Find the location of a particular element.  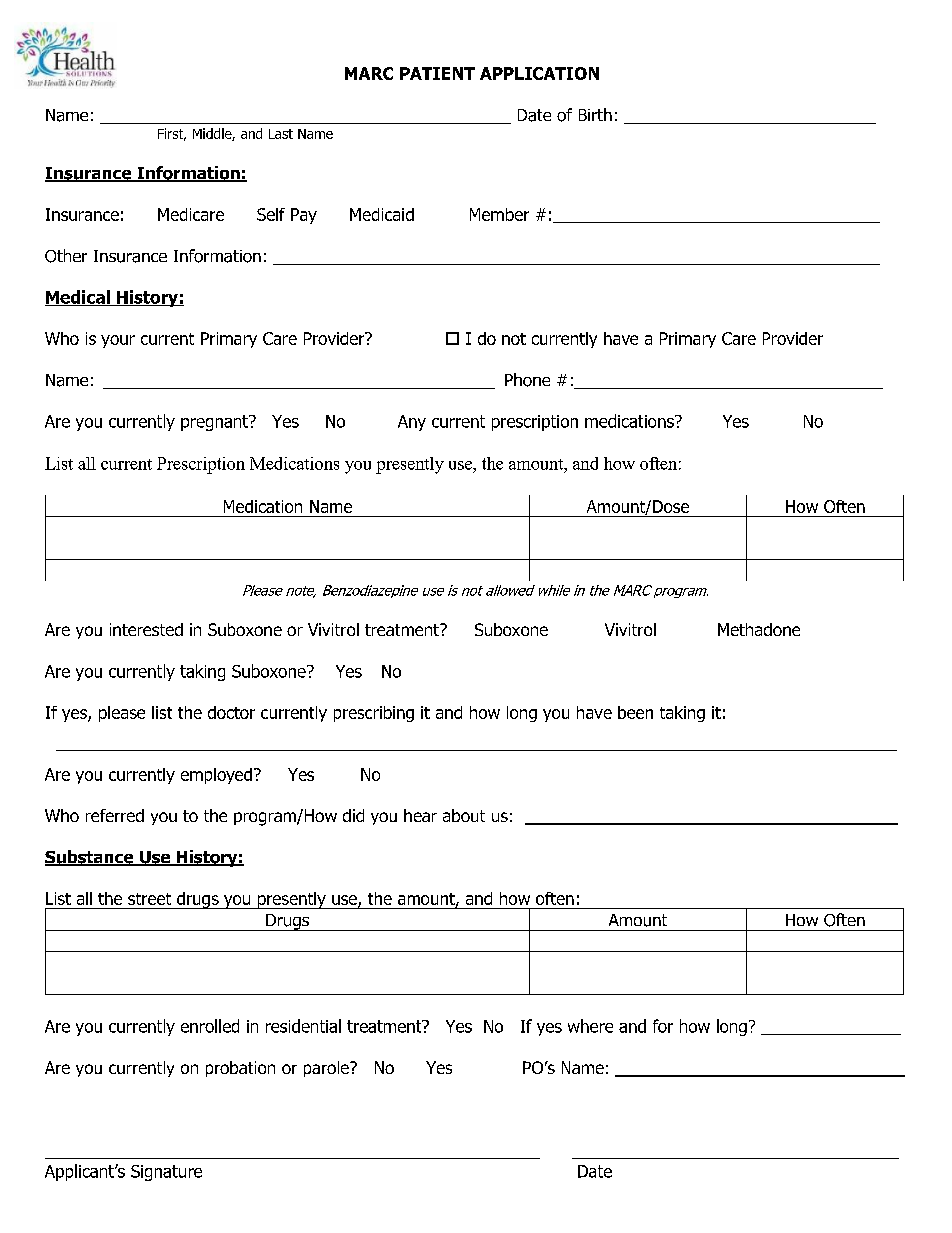

prescribing is located at coordinates (374, 714).
